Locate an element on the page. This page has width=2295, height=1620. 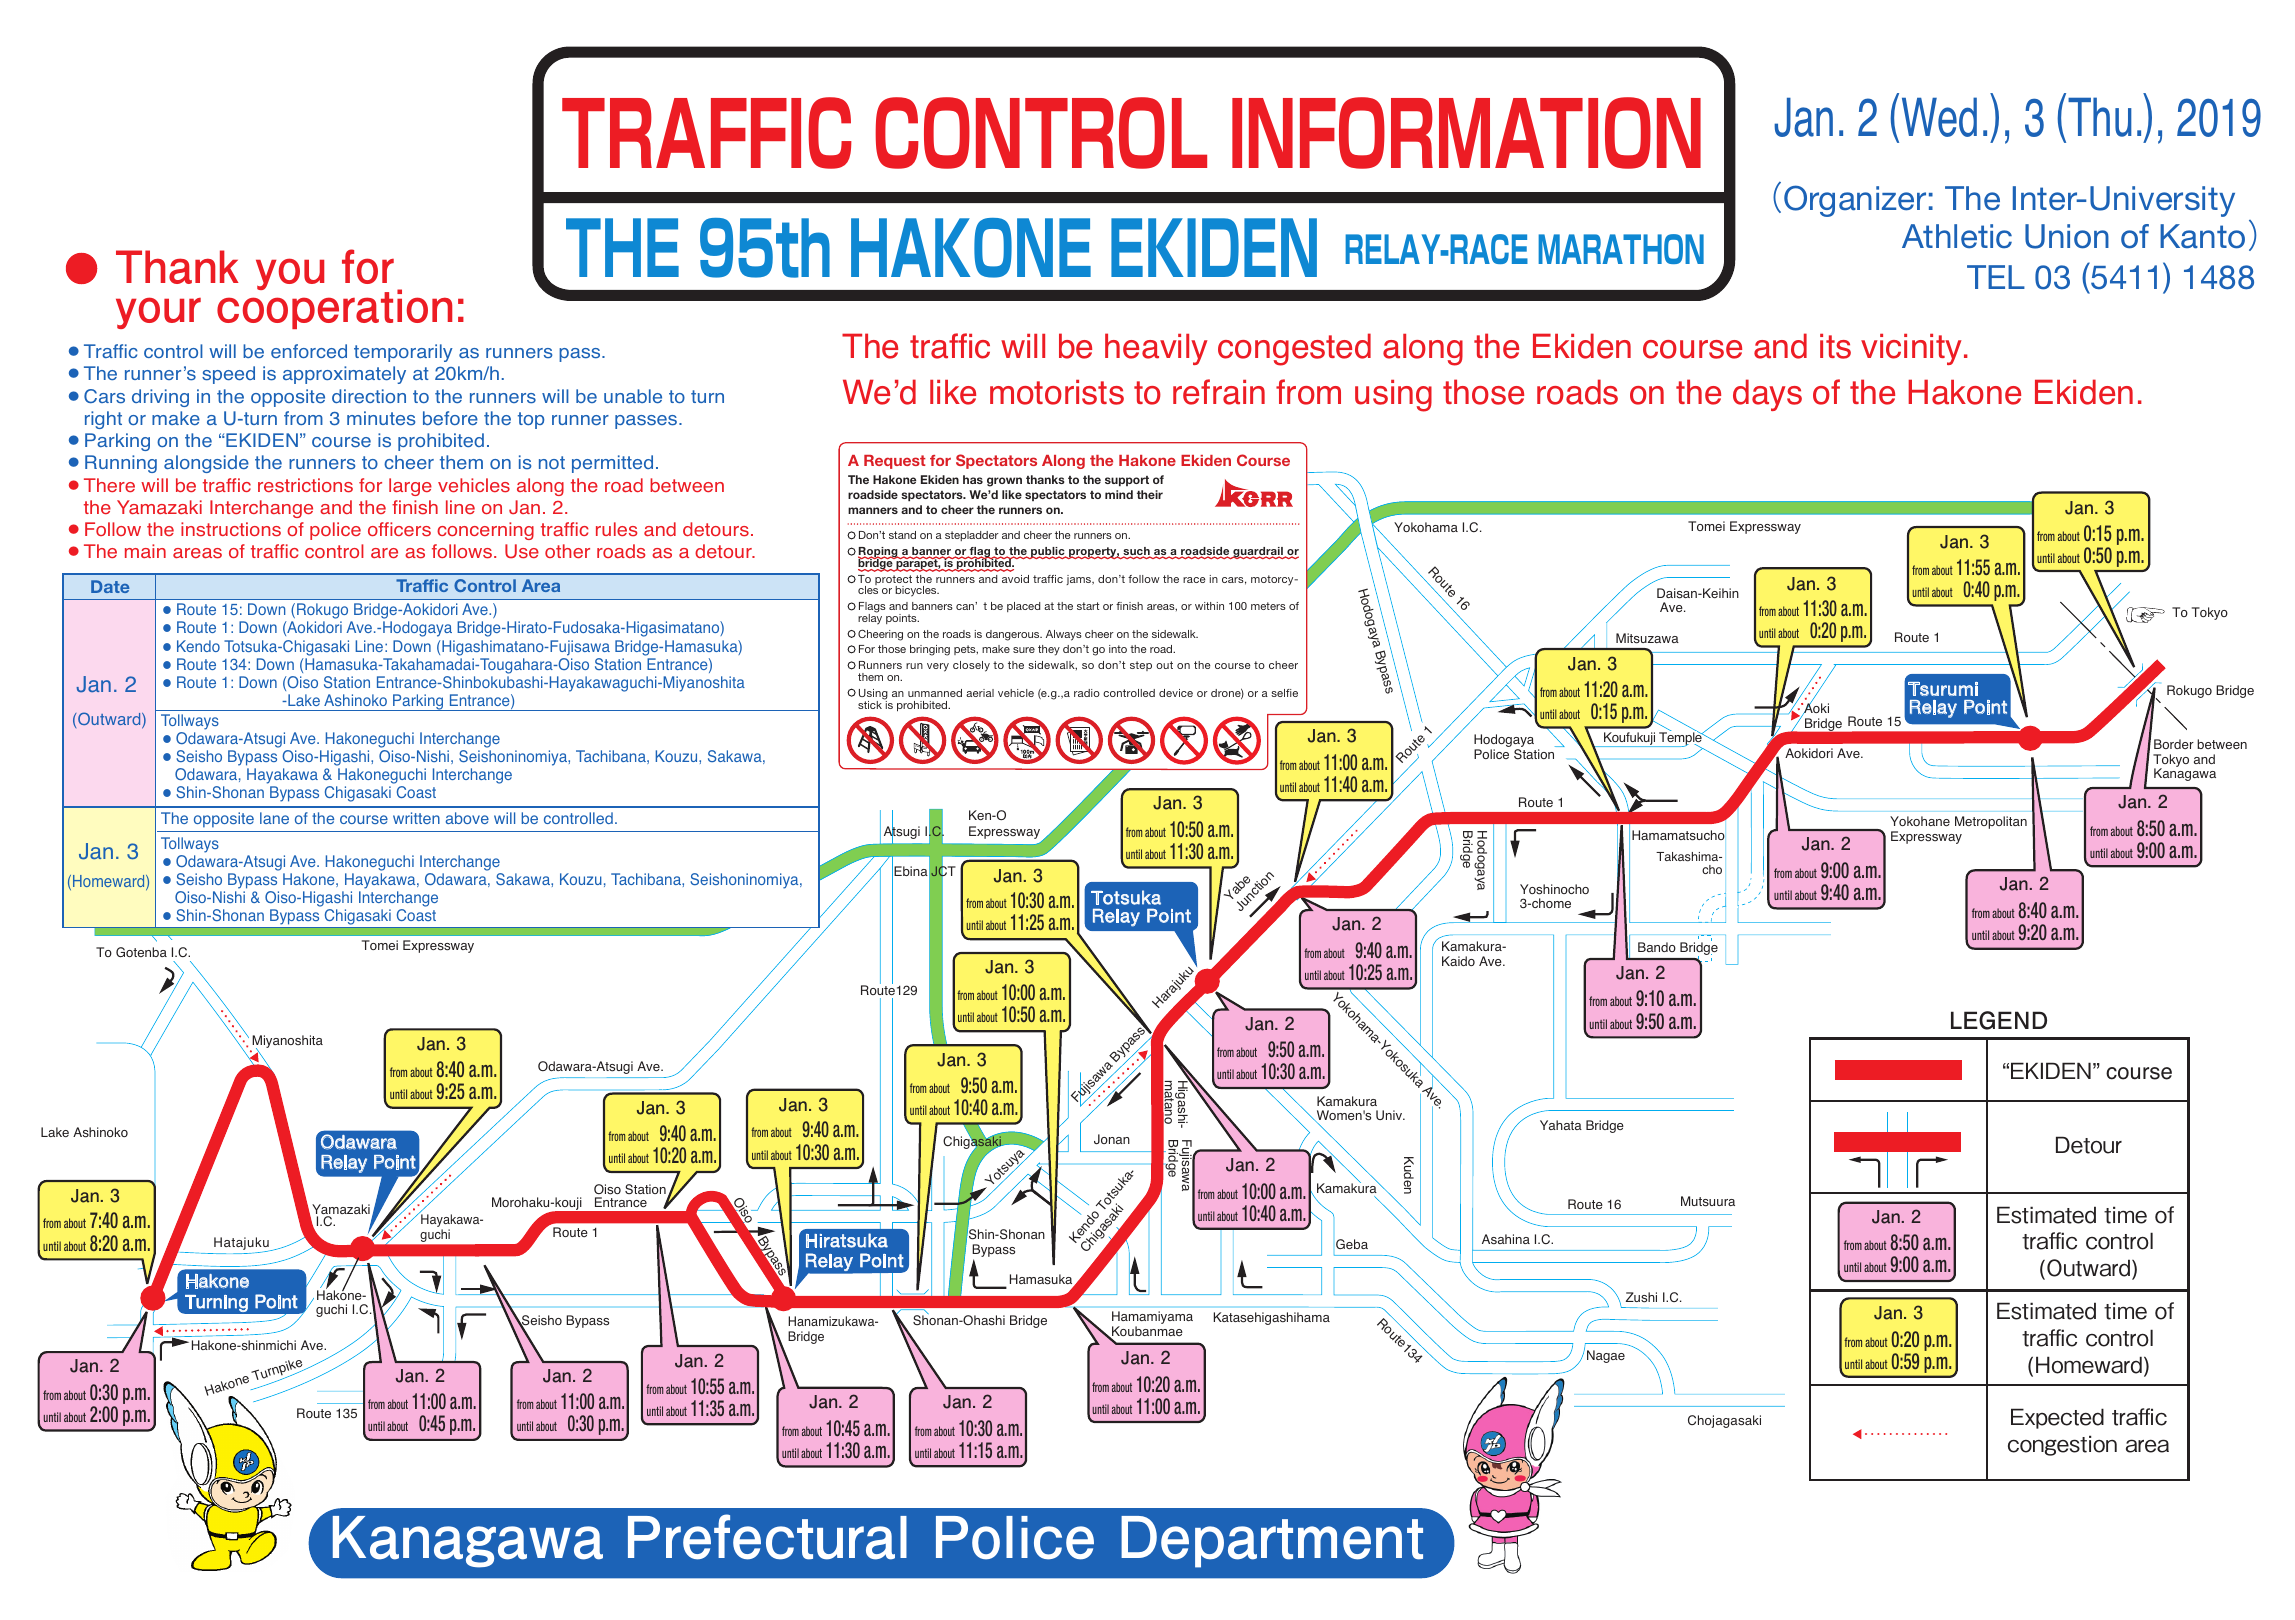
INFORMATION is located at coordinates (1466, 133).
